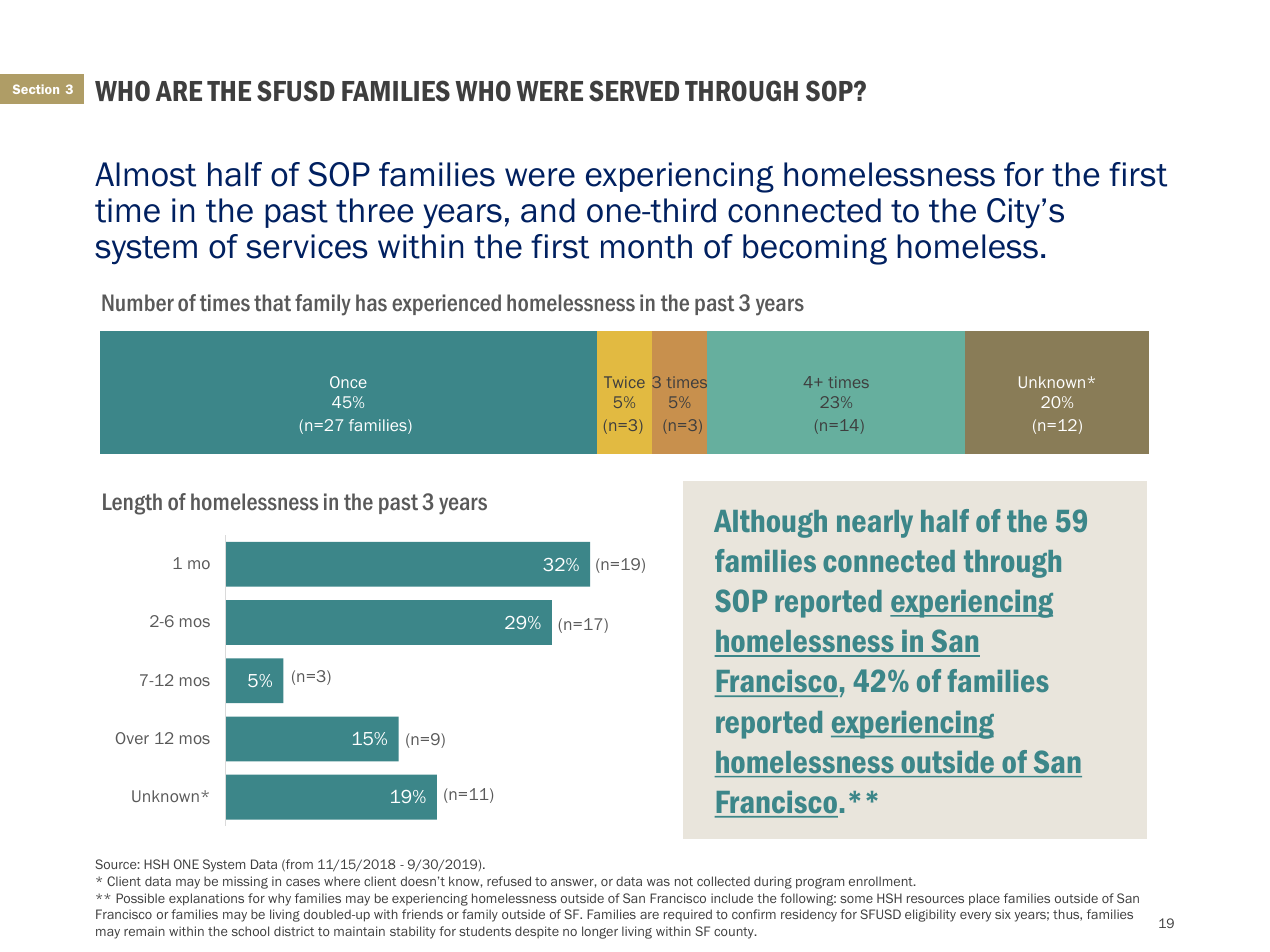 Image resolution: width=1270 pixels, height=952 pixels. I want to click on SERVED, so click(634, 91).
